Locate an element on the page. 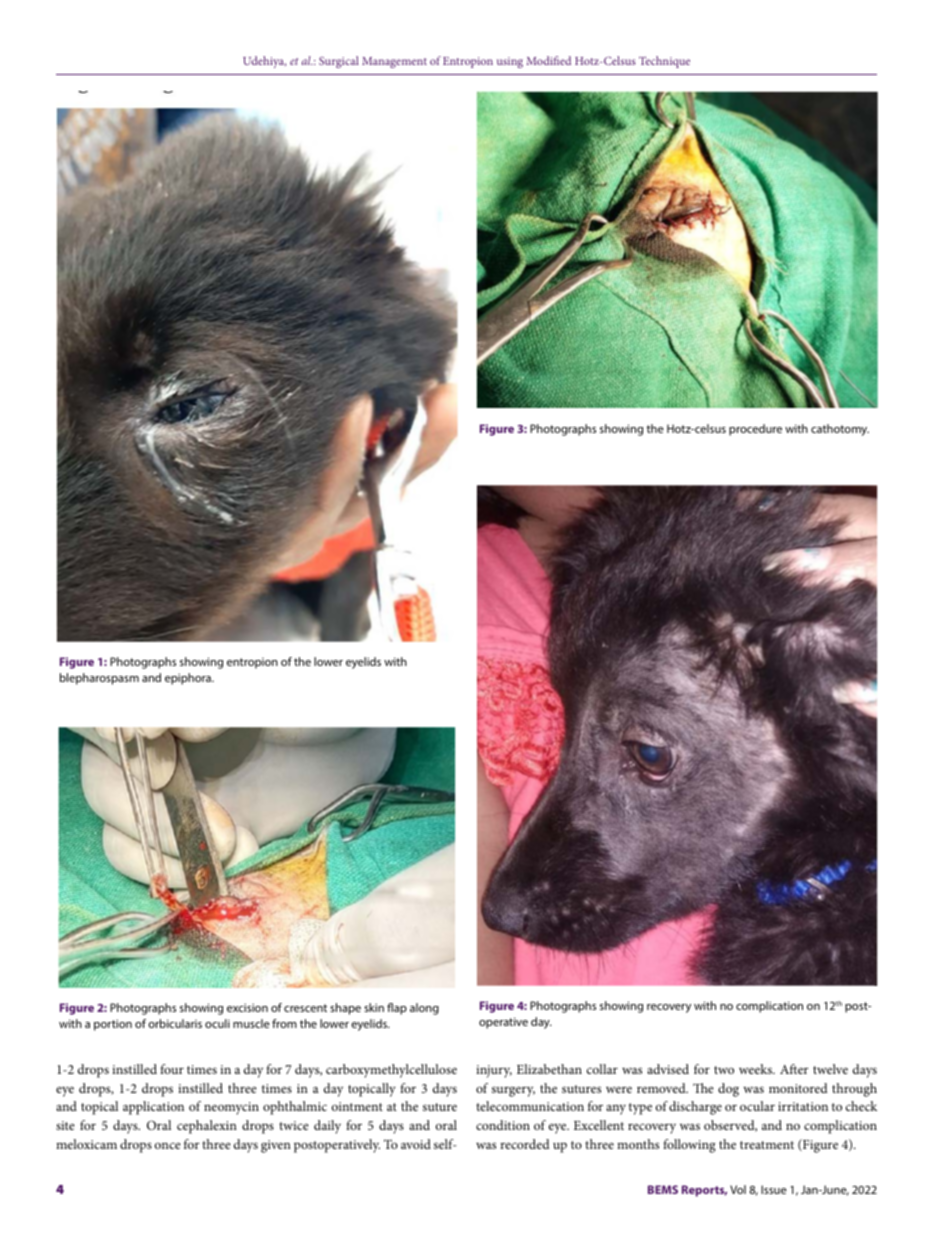 This image has height=1233, width=952. using is located at coordinates (510, 62).
